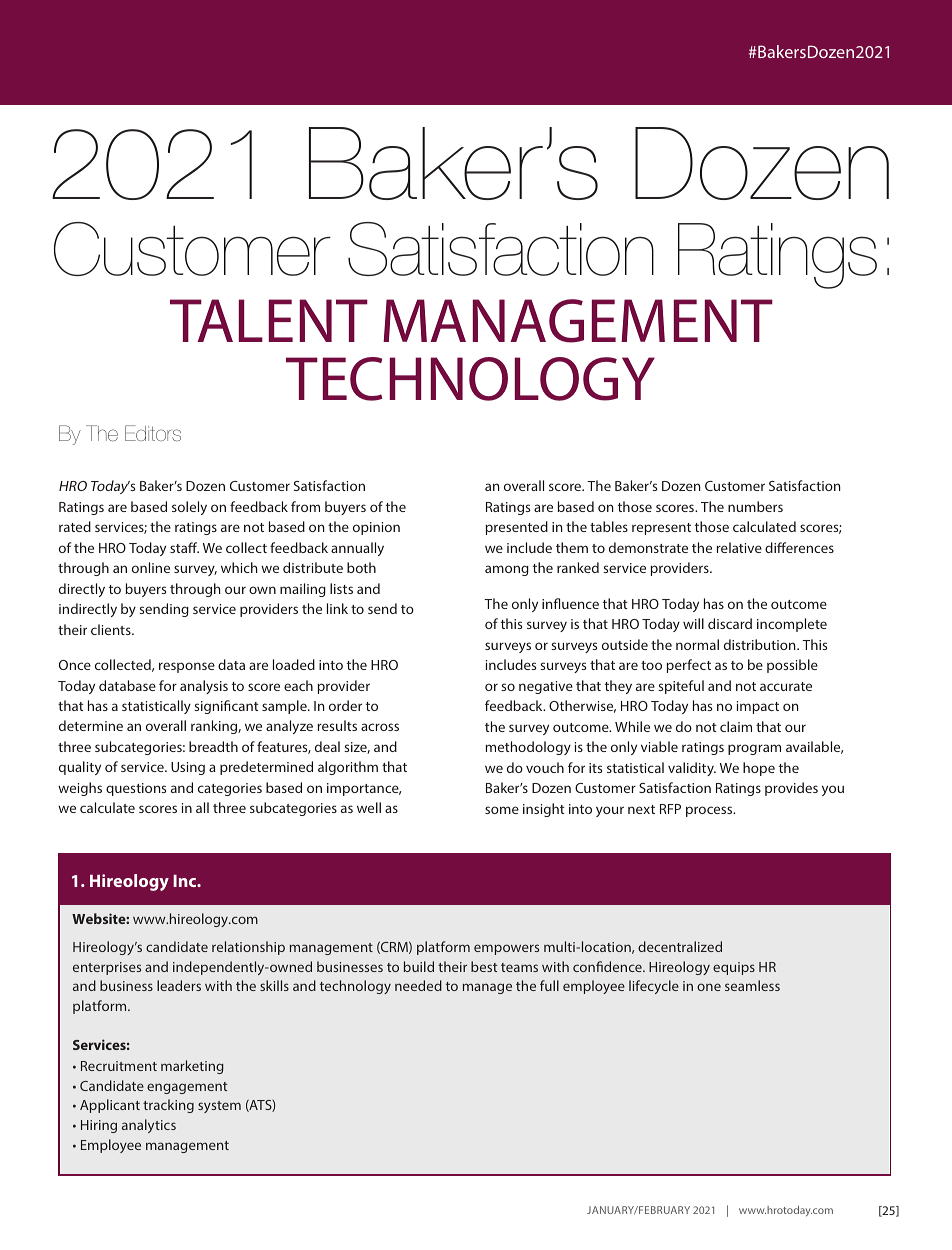 Image resolution: width=952 pixels, height=1250 pixels. I want to click on represent, so click(661, 529).
